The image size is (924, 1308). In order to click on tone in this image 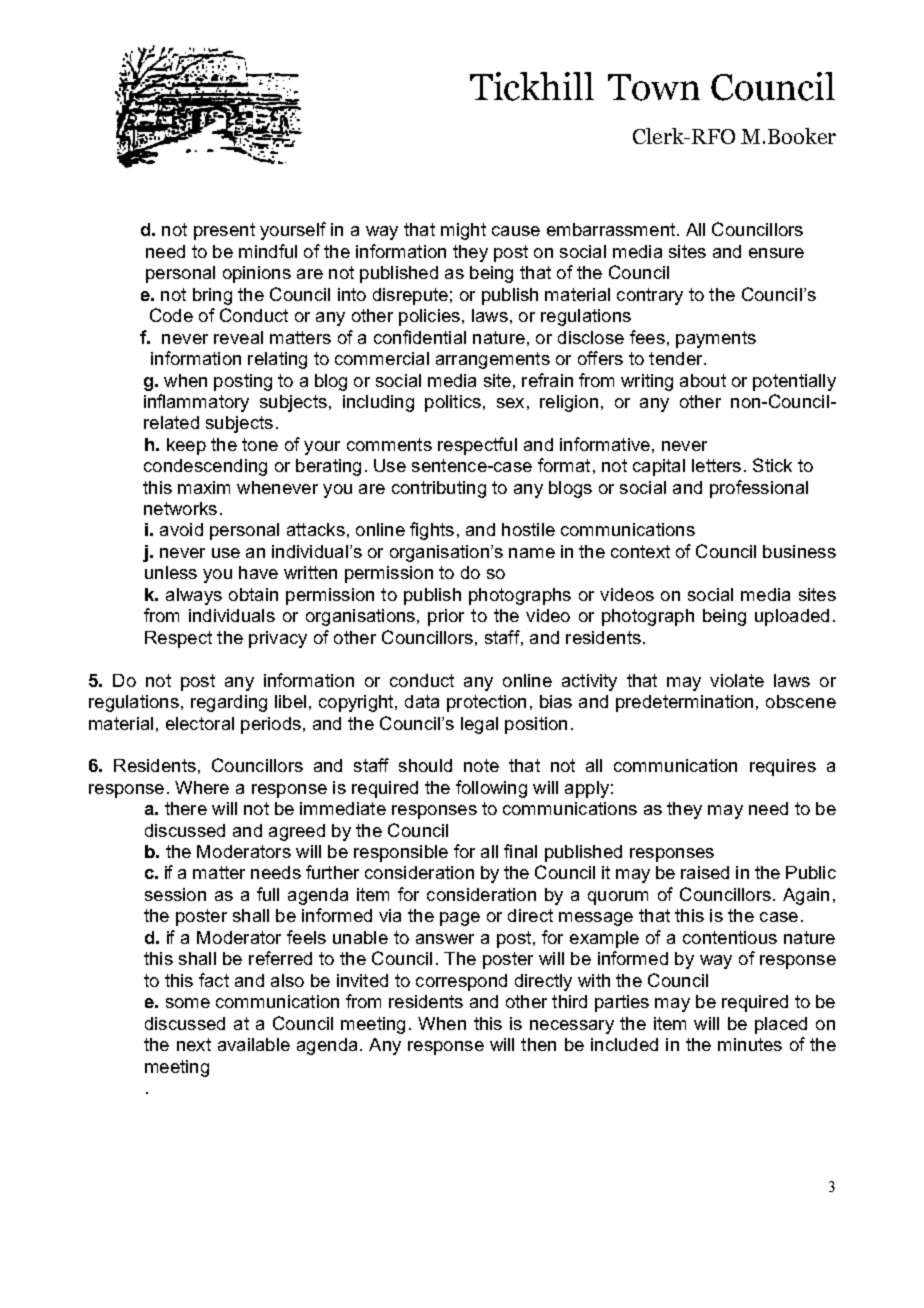, I will do `click(260, 444)`.
